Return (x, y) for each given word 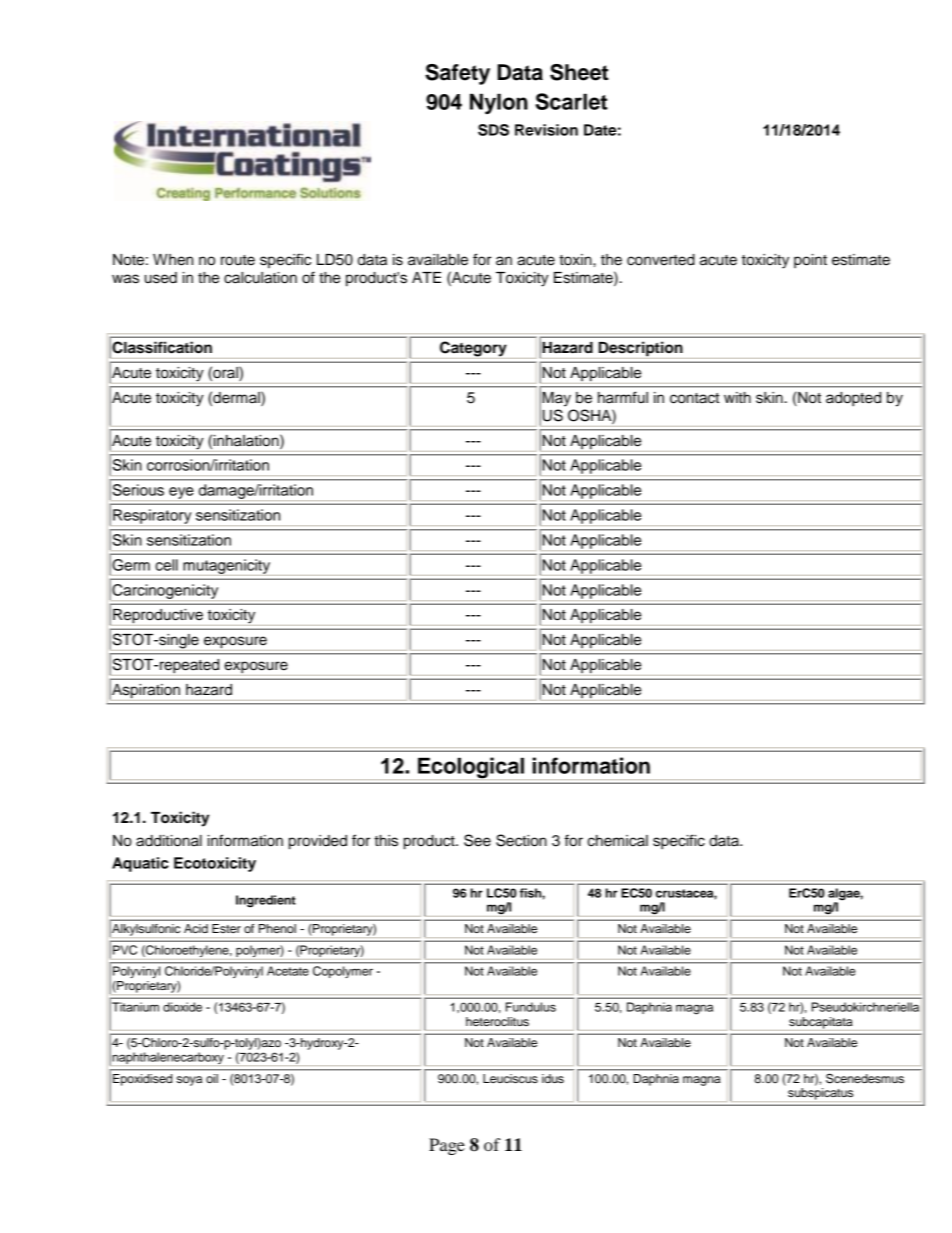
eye (181, 494)
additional (169, 841)
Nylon (499, 103)
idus (553, 1078)
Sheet (579, 72)
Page (447, 1146)
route (238, 260)
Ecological (471, 768)
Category (473, 350)
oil (212, 1078)
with (737, 397)
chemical (617, 841)
